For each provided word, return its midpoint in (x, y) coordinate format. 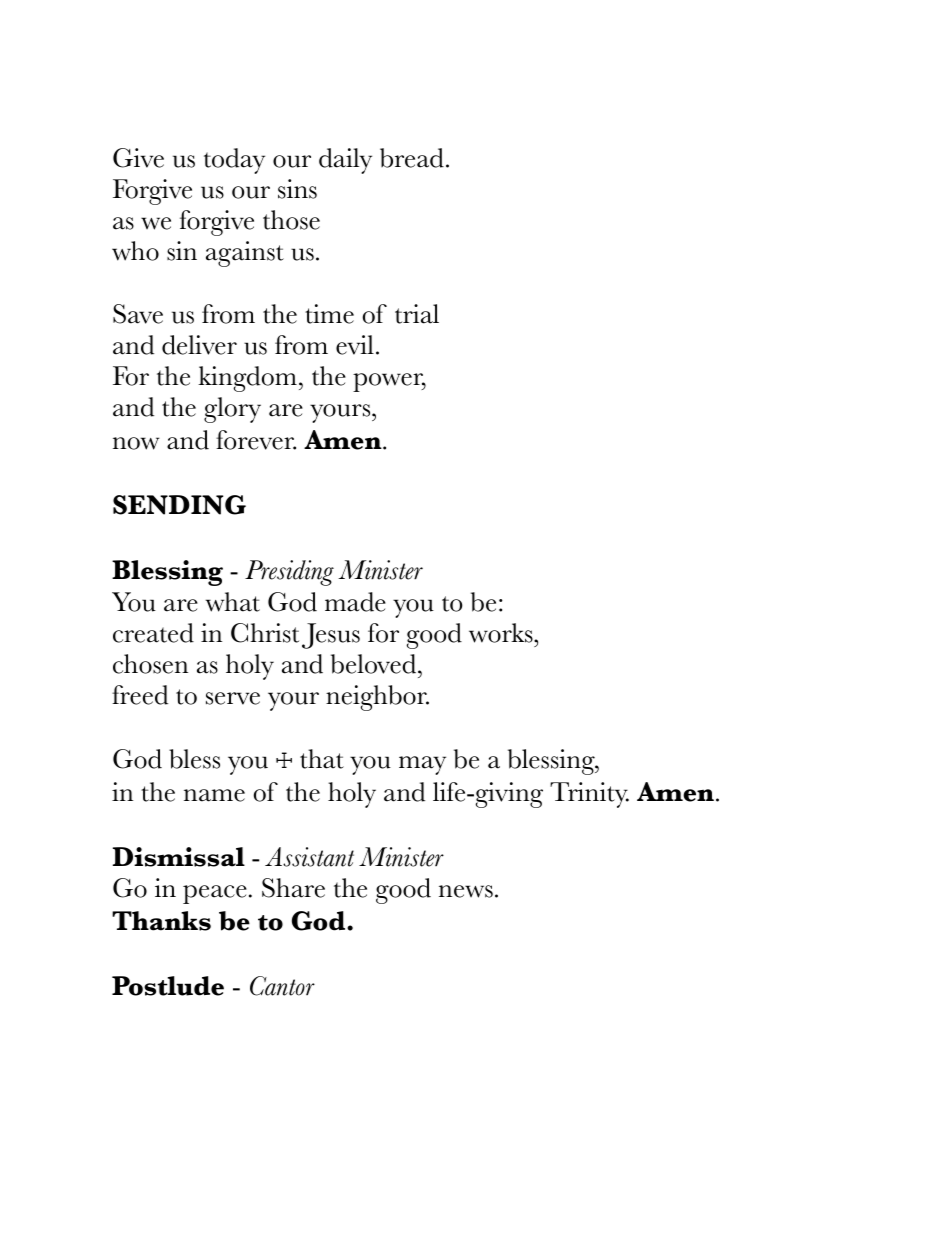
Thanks (161, 921)
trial (417, 314)
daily (345, 161)
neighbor (377, 698)
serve (233, 698)
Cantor (282, 986)
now (136, 443)
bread (412, 158)
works (502, 633)
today (234, 161)
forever (256, 440)
